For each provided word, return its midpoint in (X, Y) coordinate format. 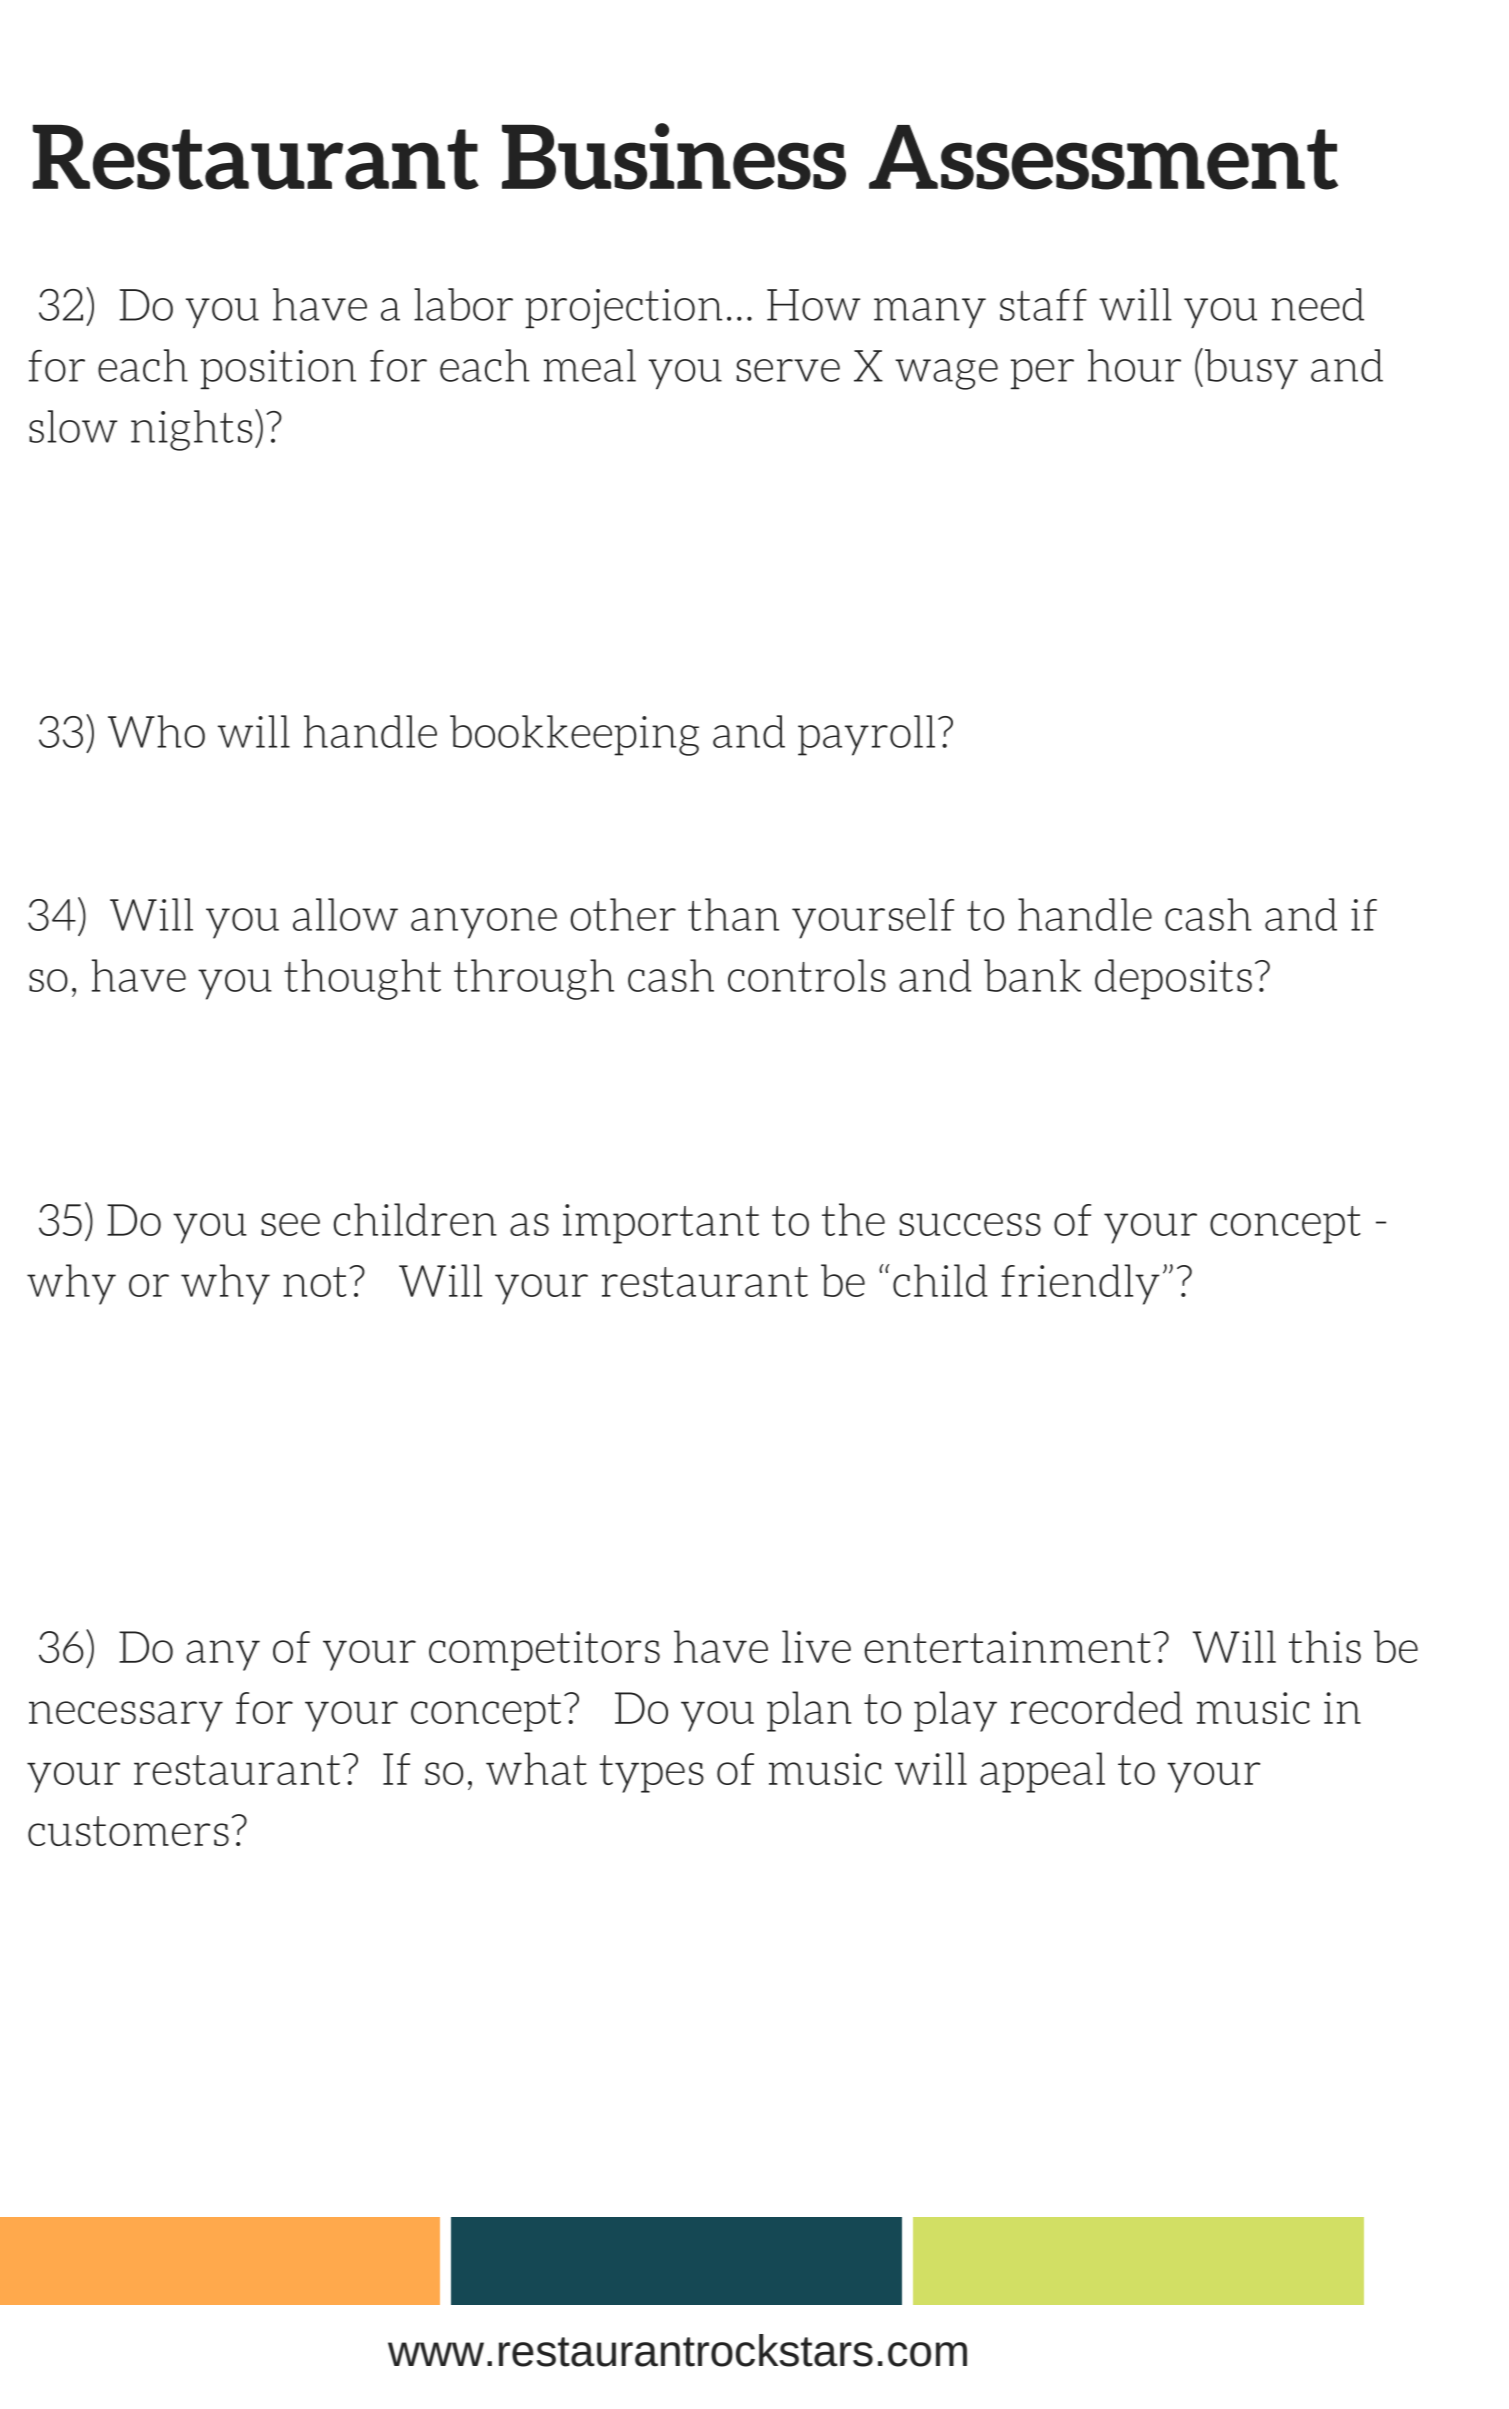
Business (674, 156)
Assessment (1103, 157)
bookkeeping (574, 735)
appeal (1042, 1772)
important (661, 1224)
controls (807, 975)
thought (362, 979)
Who (156, 731)
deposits (1173, 979)
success (970, 1224)
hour (1134, 365)
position (278, 369)
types (652, 1774)
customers (128, 1831)
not (314, 1282)
